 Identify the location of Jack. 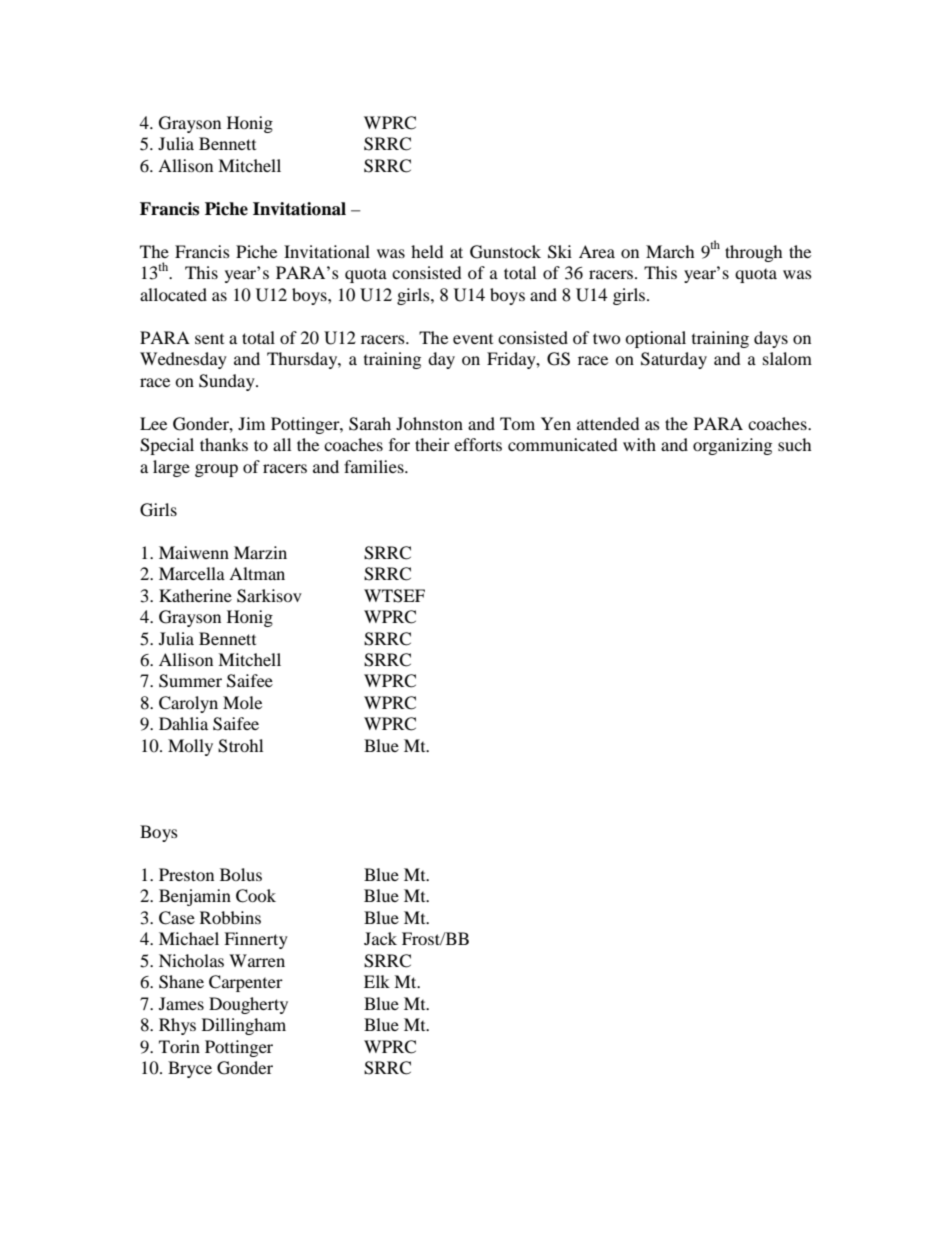
(380, 938).
